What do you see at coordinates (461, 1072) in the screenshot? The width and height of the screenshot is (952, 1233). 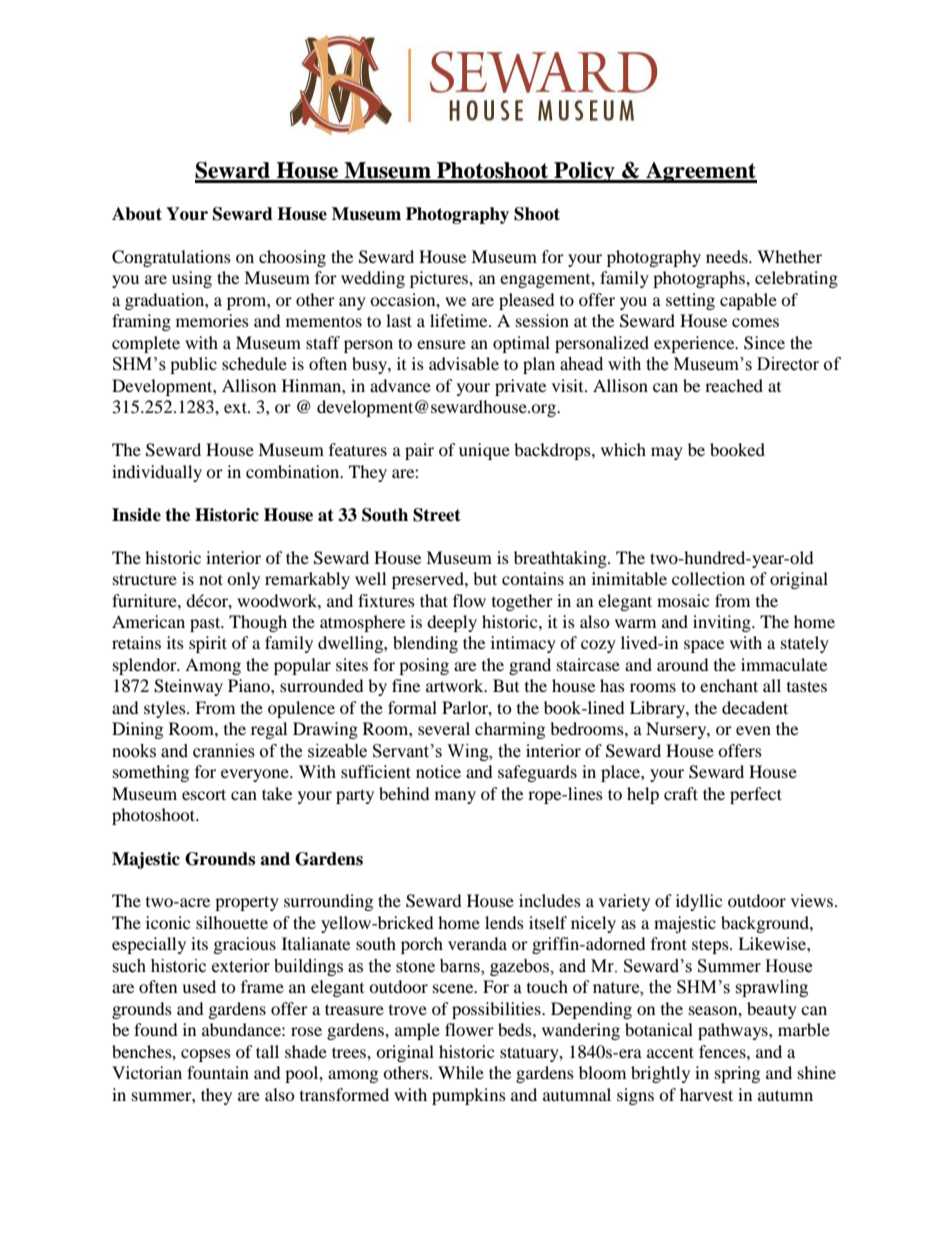 I see `While` at bounding box center [461, 1072].
